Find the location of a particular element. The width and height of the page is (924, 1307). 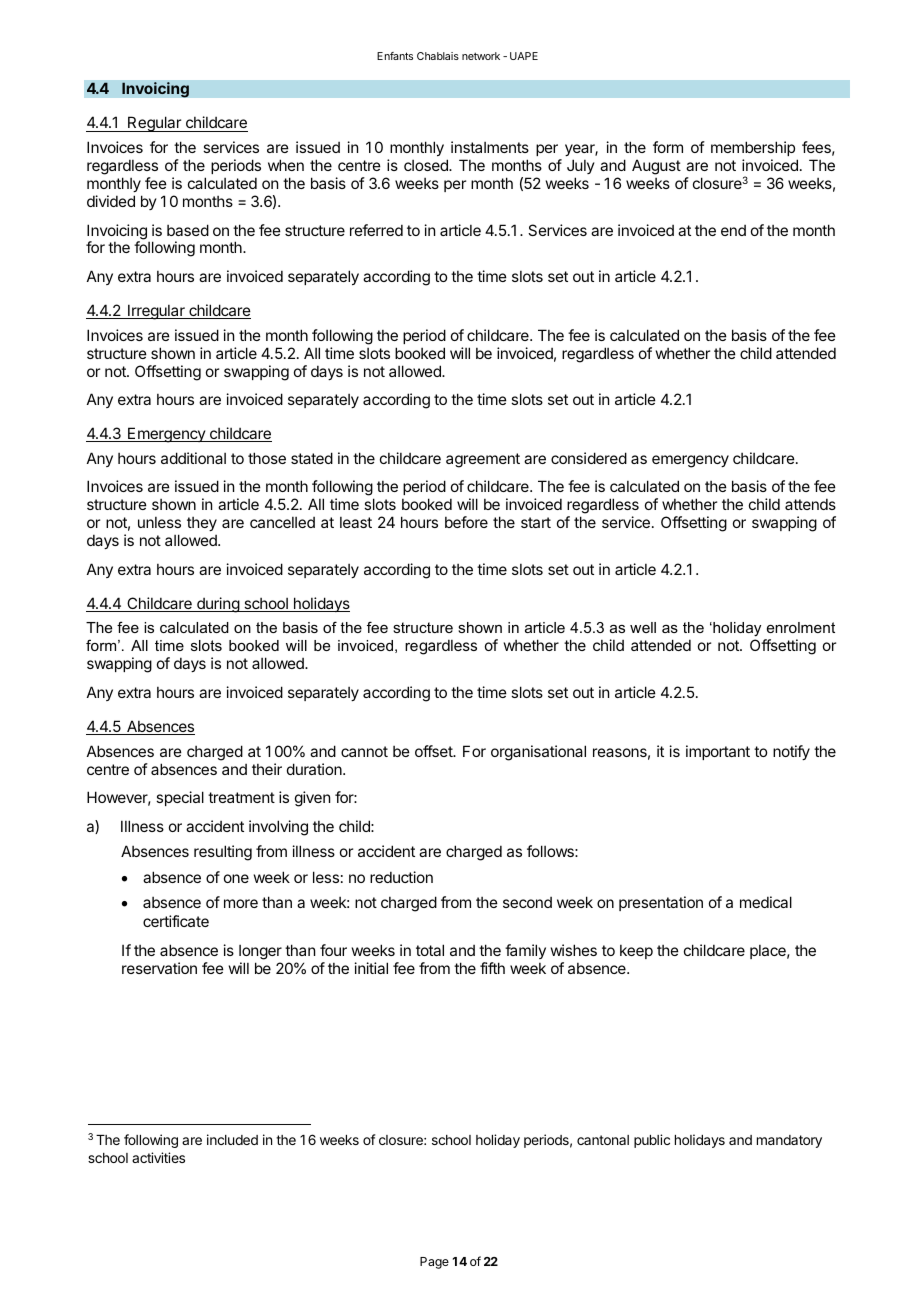

Page is located at coordinates (434, 1263).
